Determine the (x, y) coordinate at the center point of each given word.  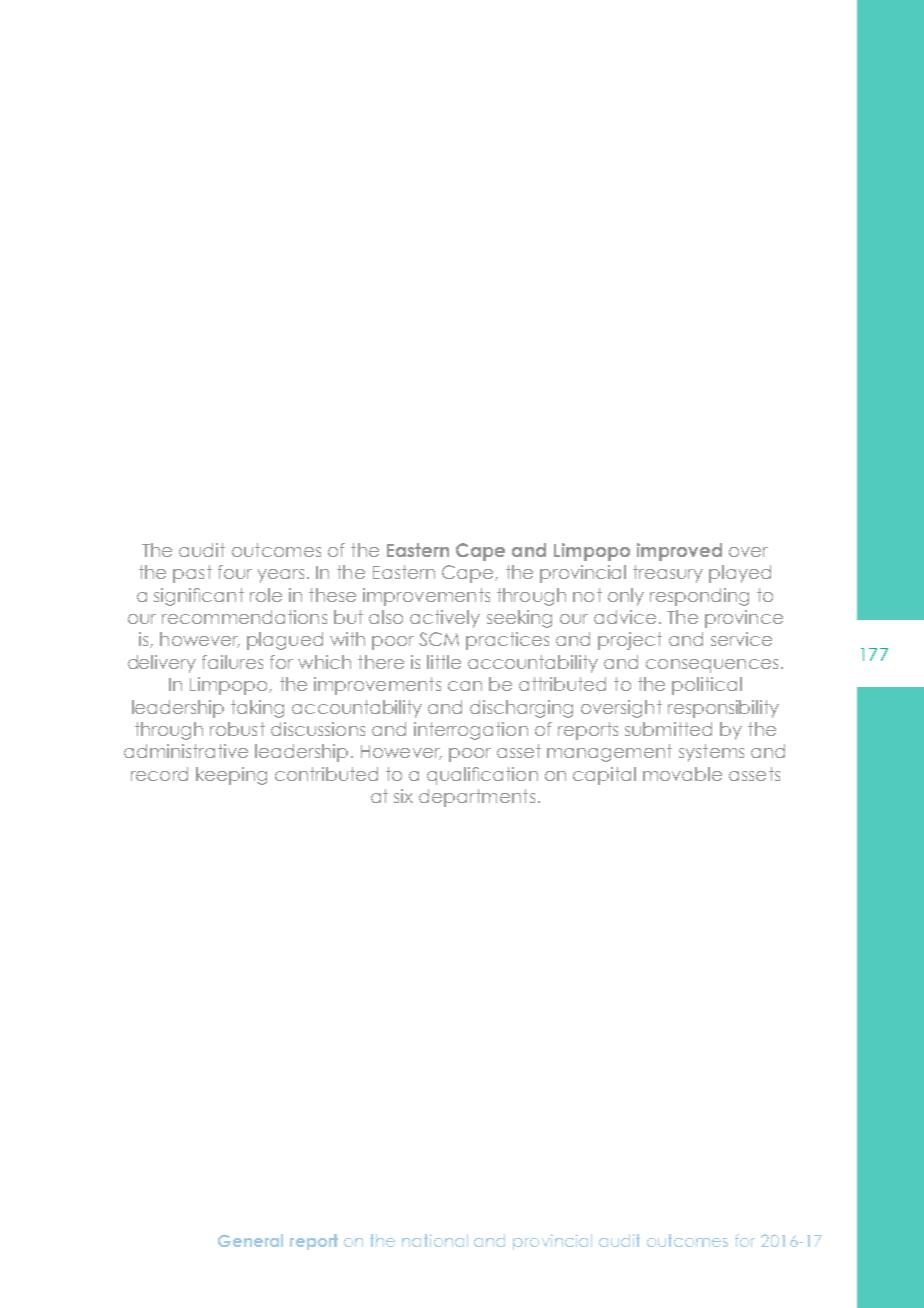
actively (445, 619)
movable (682, 774)
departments (477, 798)
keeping (231, 776)
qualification (482, 776)
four (235, 572)
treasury (668, 574)
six (403, 796)
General (250, 1240)
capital (604, 776)
